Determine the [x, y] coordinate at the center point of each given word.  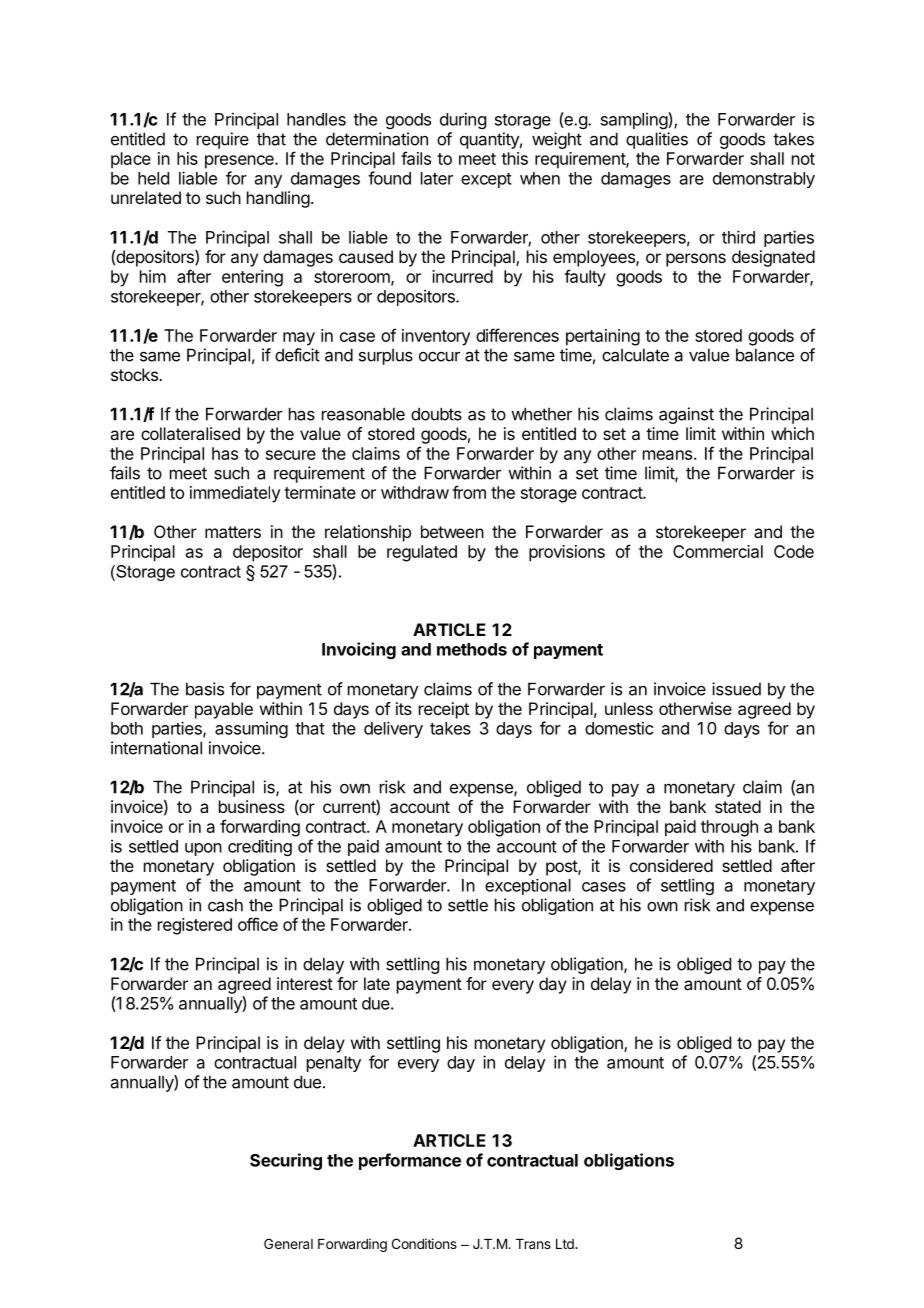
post [562, 868]
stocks [135, 374]
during [463, 120]
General [288, 1243]
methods [472, 649]
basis [205, 689]
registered [195, 926]
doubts [436, 414]
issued [736, 689]
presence [240, 162]
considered [671, 865]
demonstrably [764, 180]
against [686, 415]
